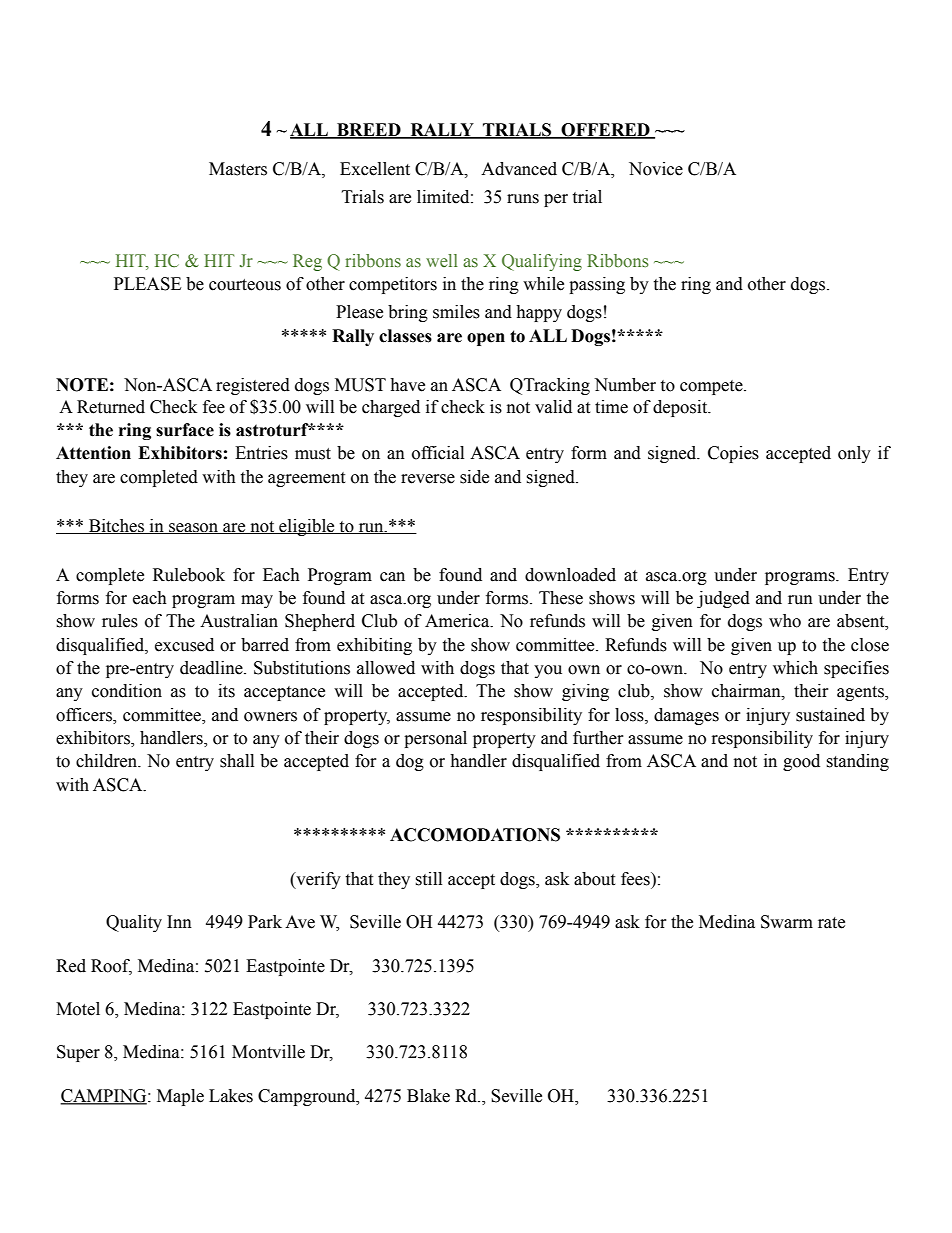 This screenshot has height=1233, width=952. Describe the element at coordinates (785, 621) in the screenshot. I see `who` at that location.
